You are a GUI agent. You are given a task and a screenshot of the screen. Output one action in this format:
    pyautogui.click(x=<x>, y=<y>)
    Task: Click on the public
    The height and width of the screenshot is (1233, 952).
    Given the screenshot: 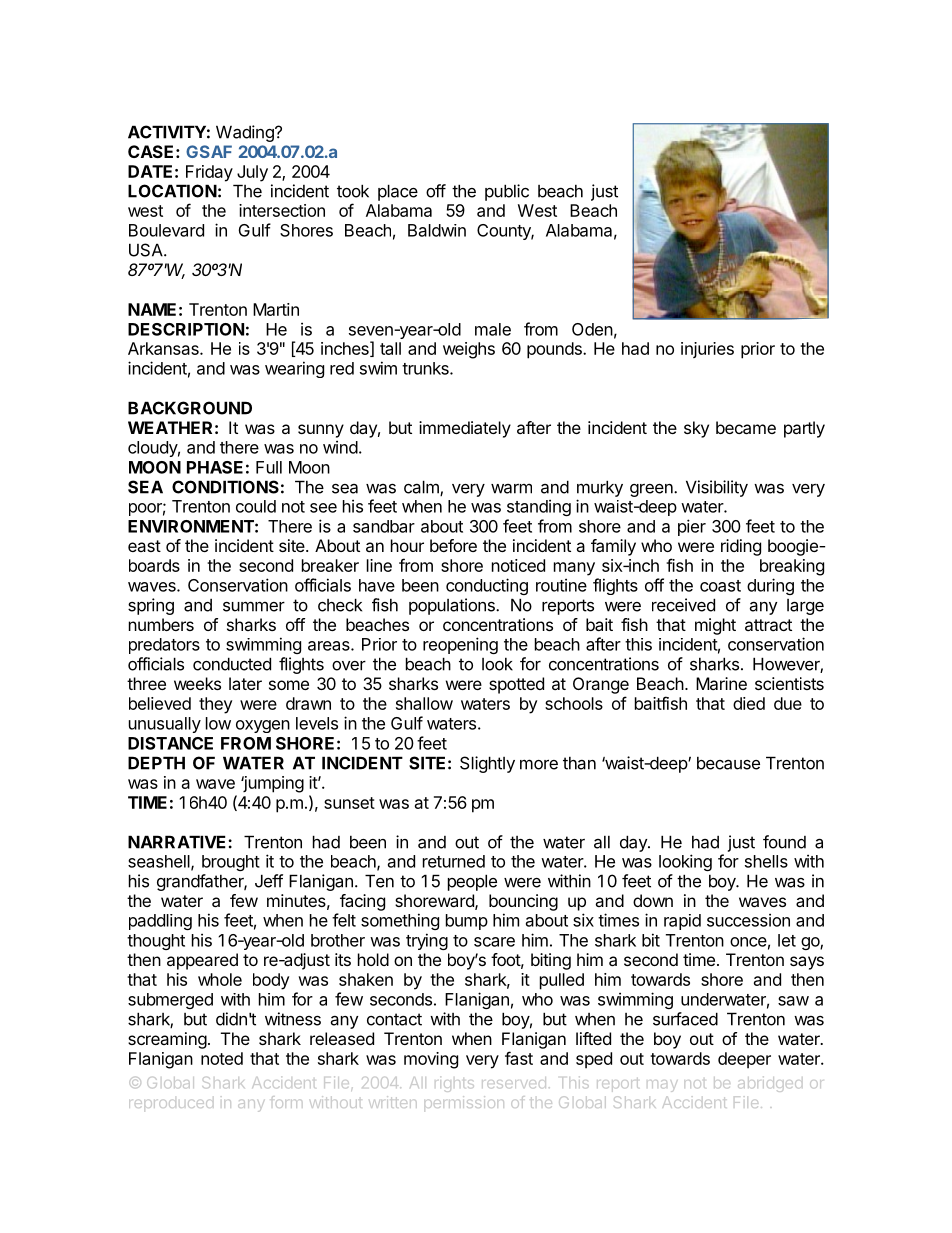 What is the action you would take?
    pyautogui.click(x=507, y=192)
